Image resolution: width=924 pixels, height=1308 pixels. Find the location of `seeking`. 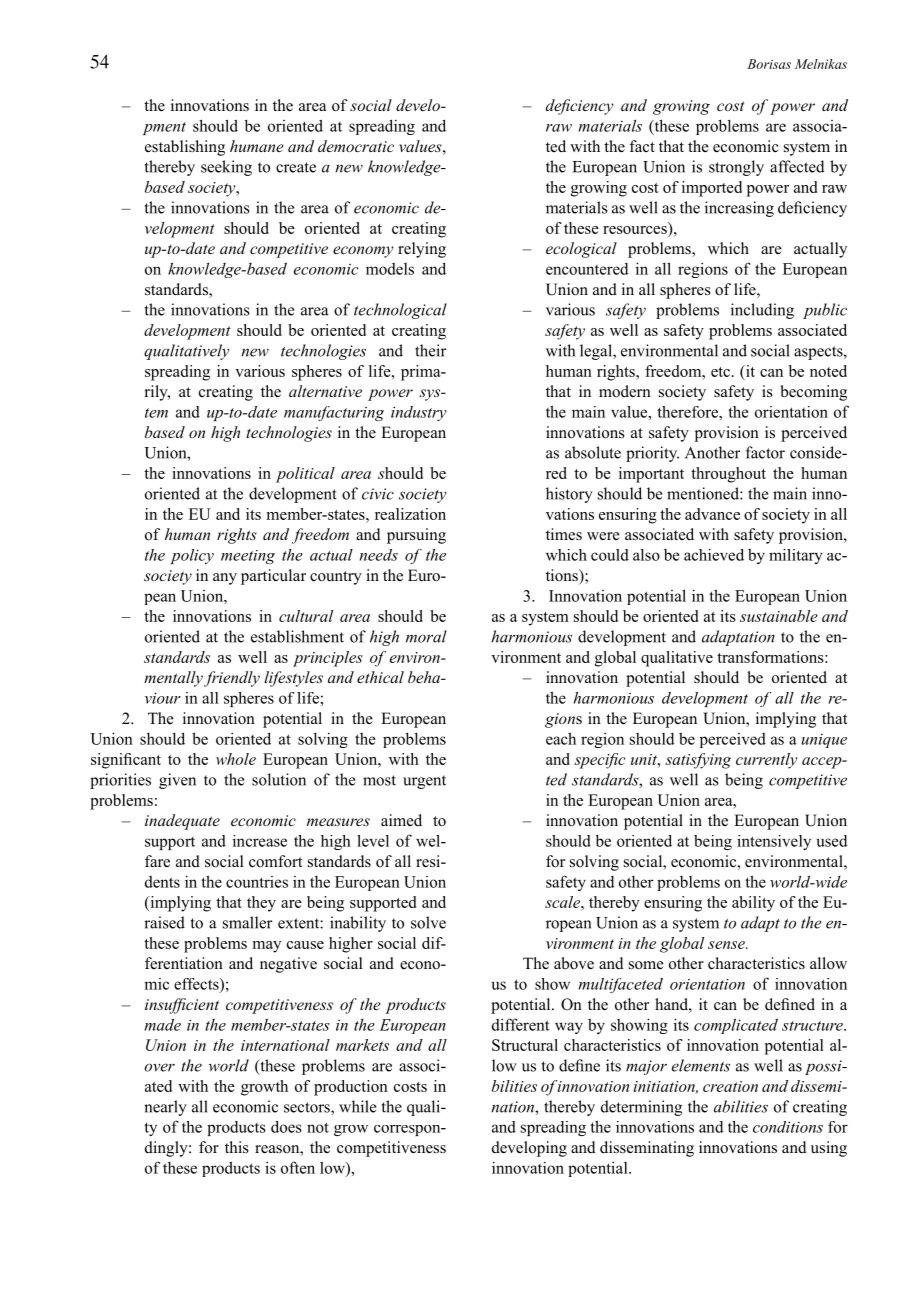

seeking is located at coordinates (226, 168).
